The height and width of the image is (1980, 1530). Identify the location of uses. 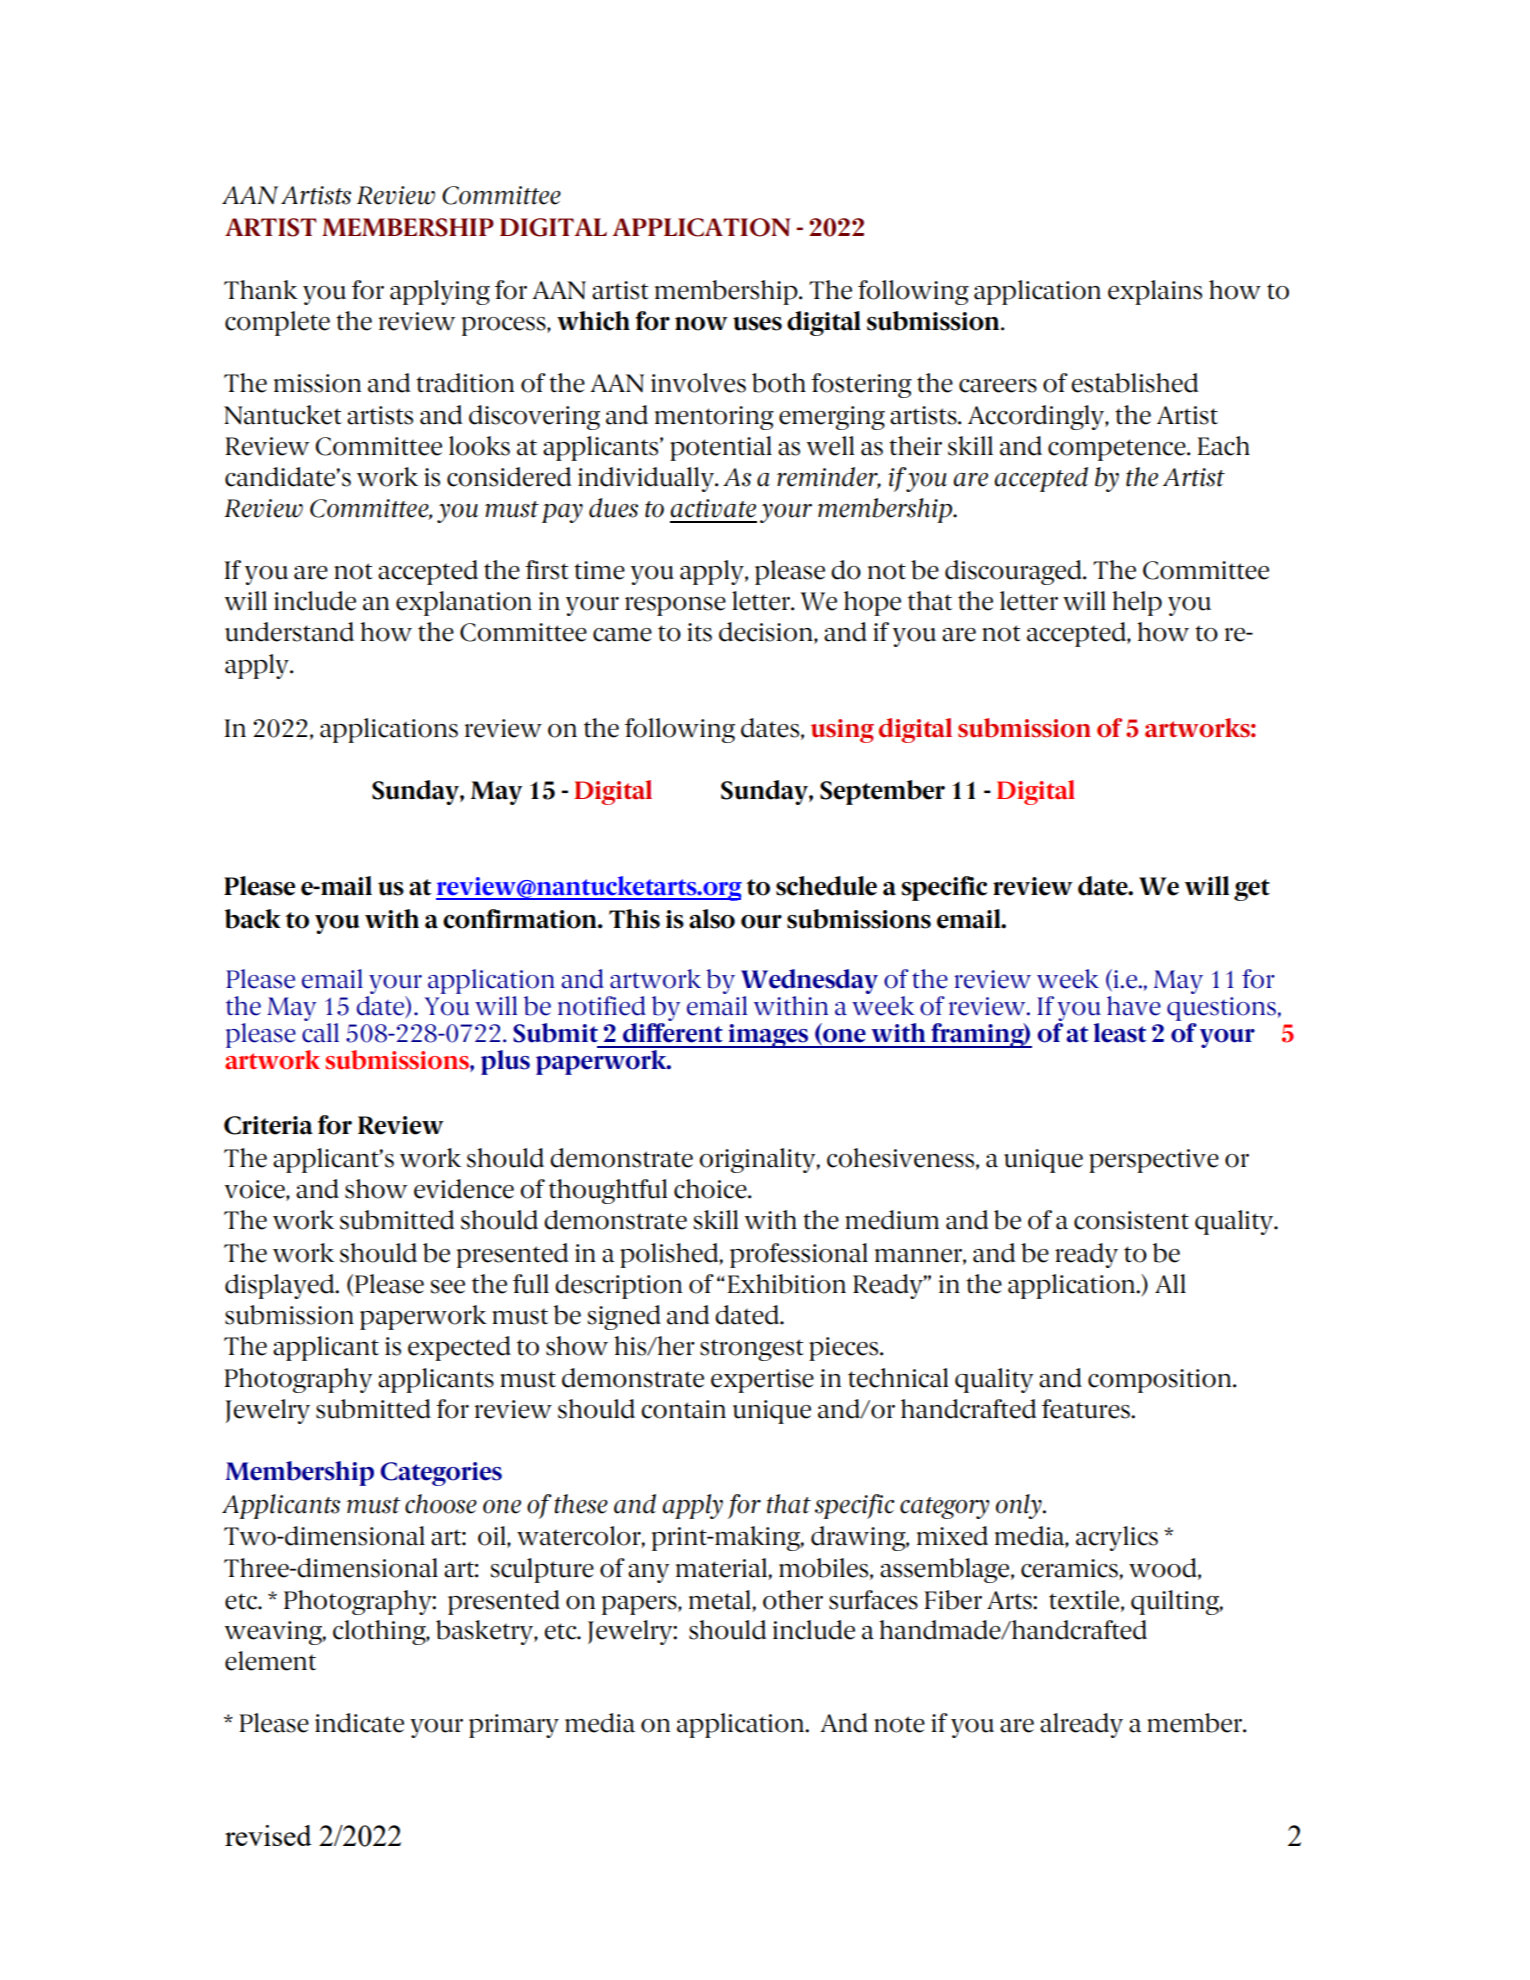
(757, 324).
